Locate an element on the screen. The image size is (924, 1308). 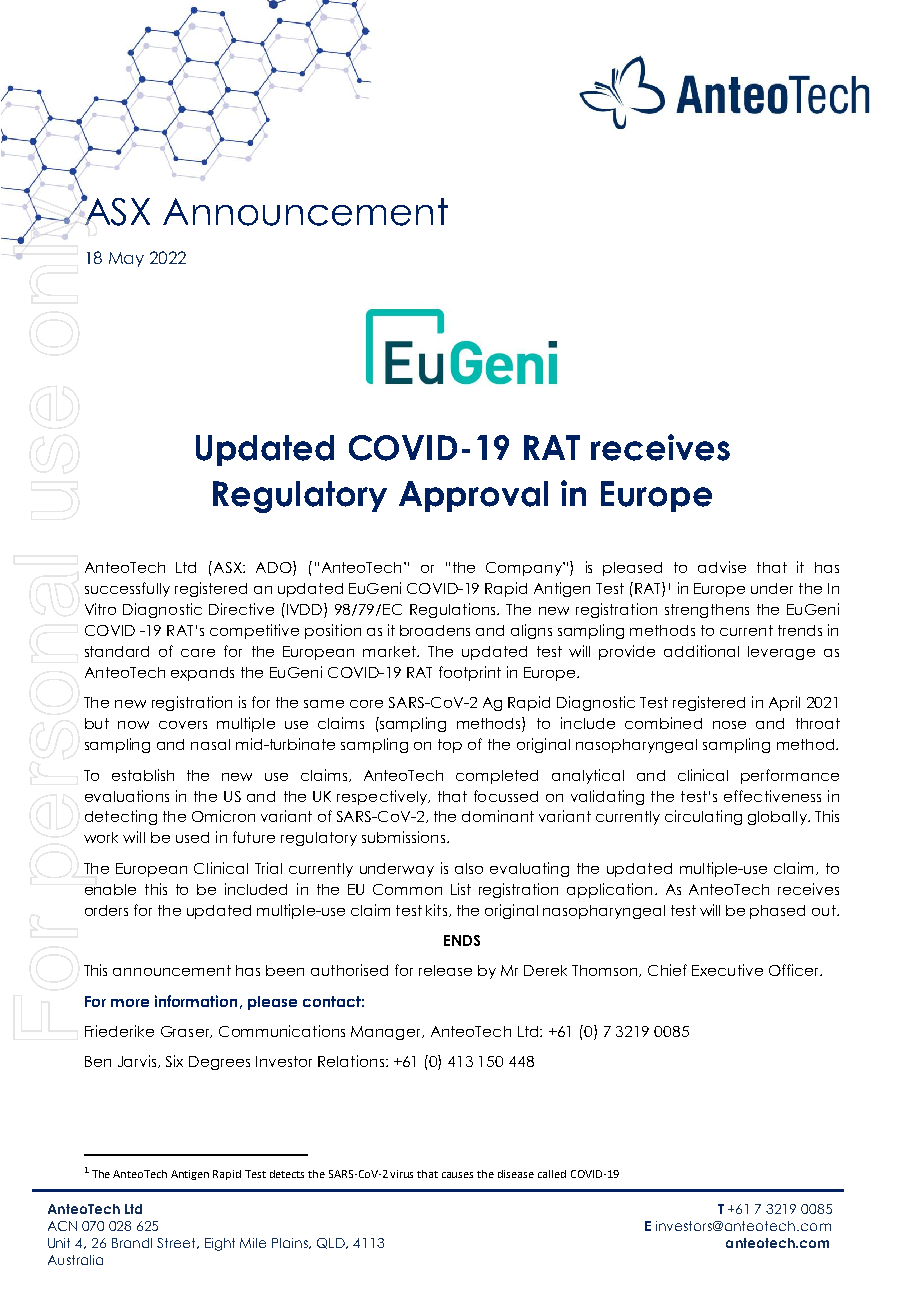
orders is located at coordinates (106, 910).
